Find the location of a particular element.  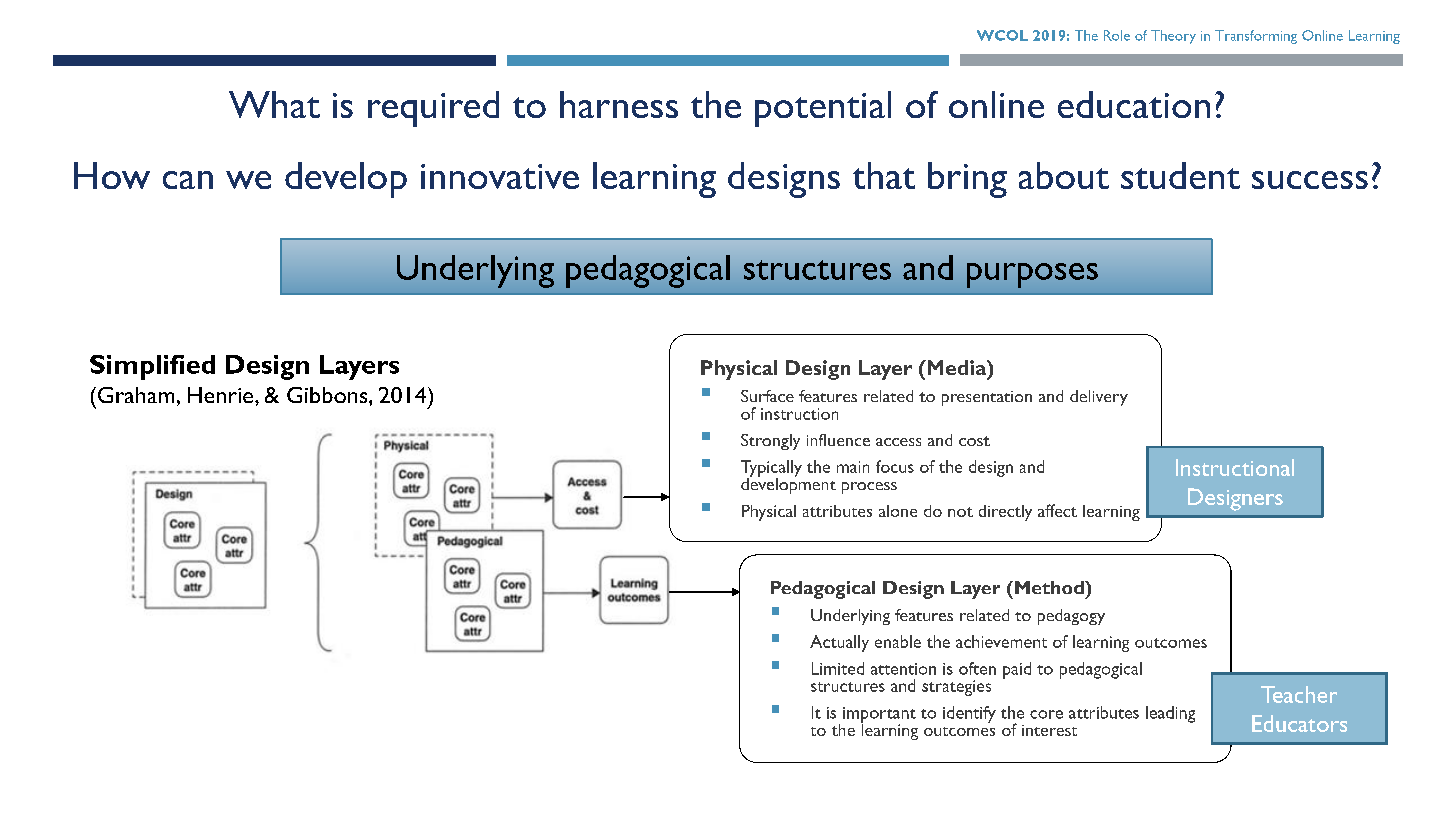

purposes is located at coordinates (1032, 275).
